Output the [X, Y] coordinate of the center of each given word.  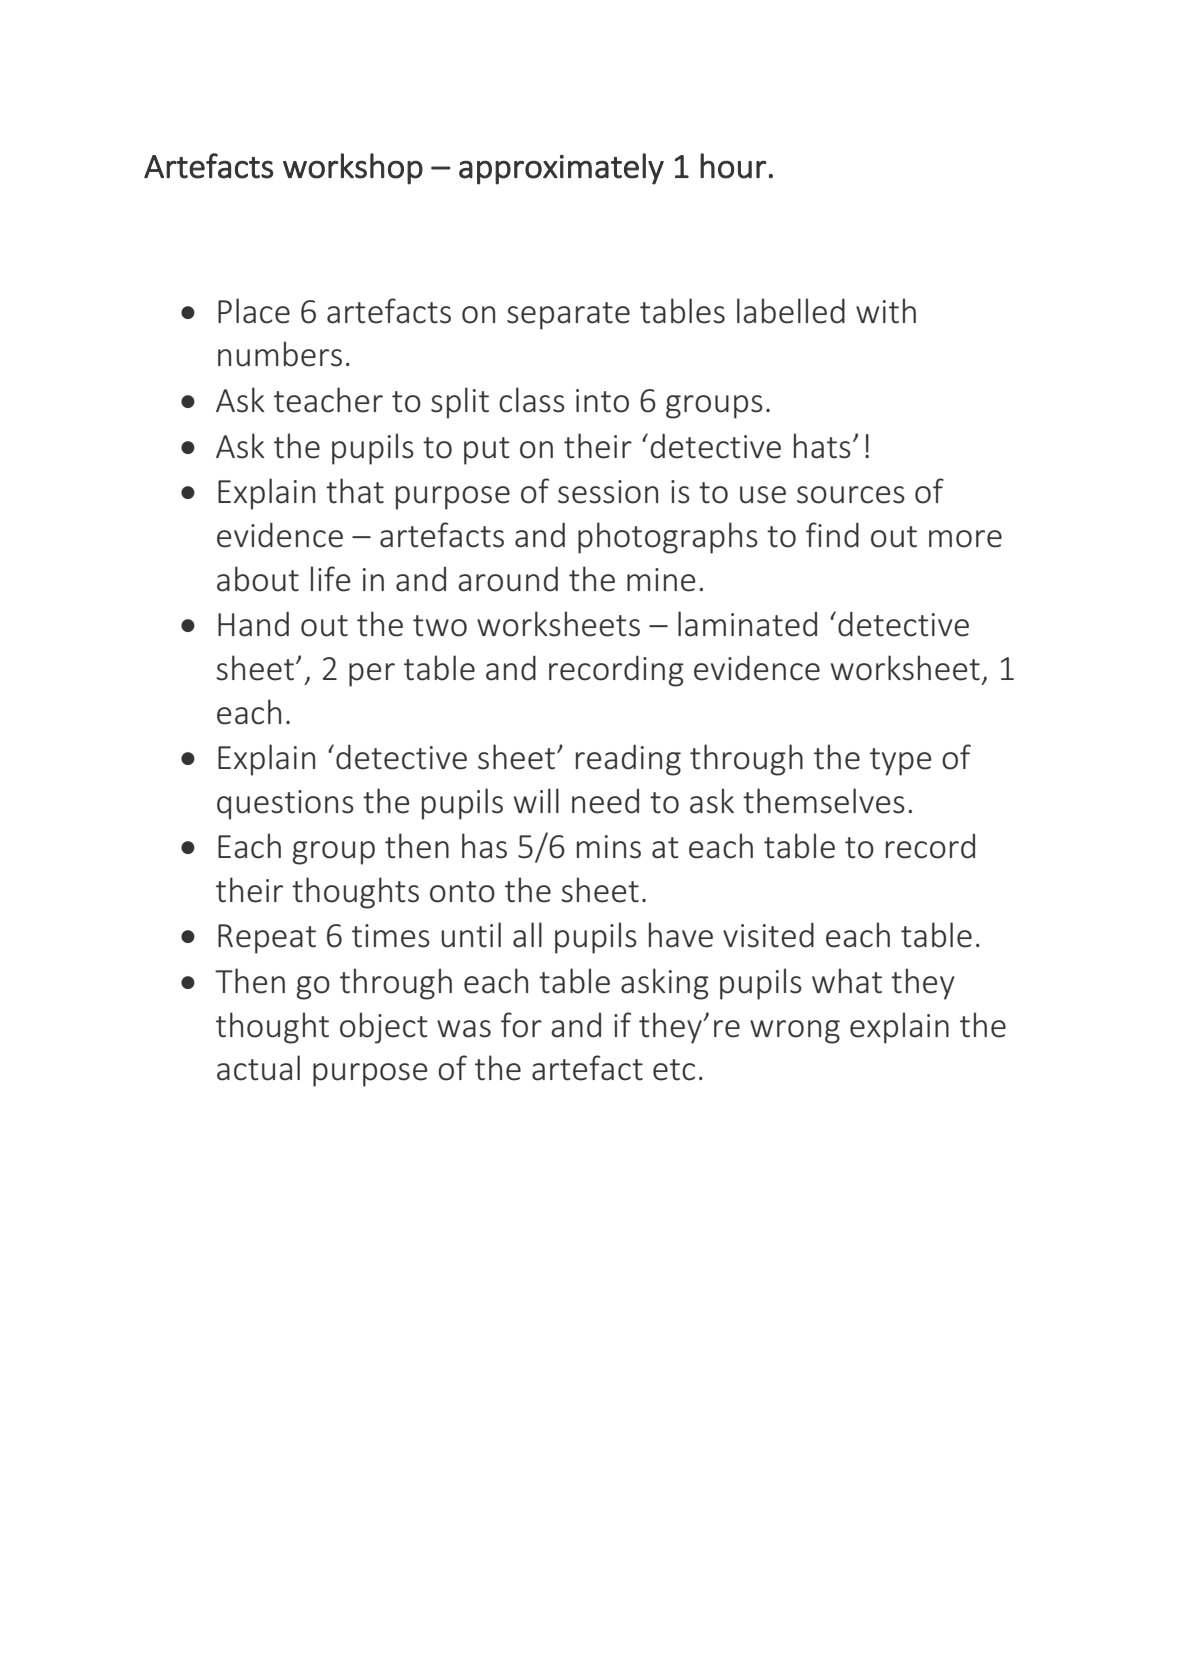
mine [661, 580]
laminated [747, 624]
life [331, 579]
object [384, 1028]
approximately [561, 169]
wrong [795, 1032]
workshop [353, 169]
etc [674, 1070]
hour [733, 166]
